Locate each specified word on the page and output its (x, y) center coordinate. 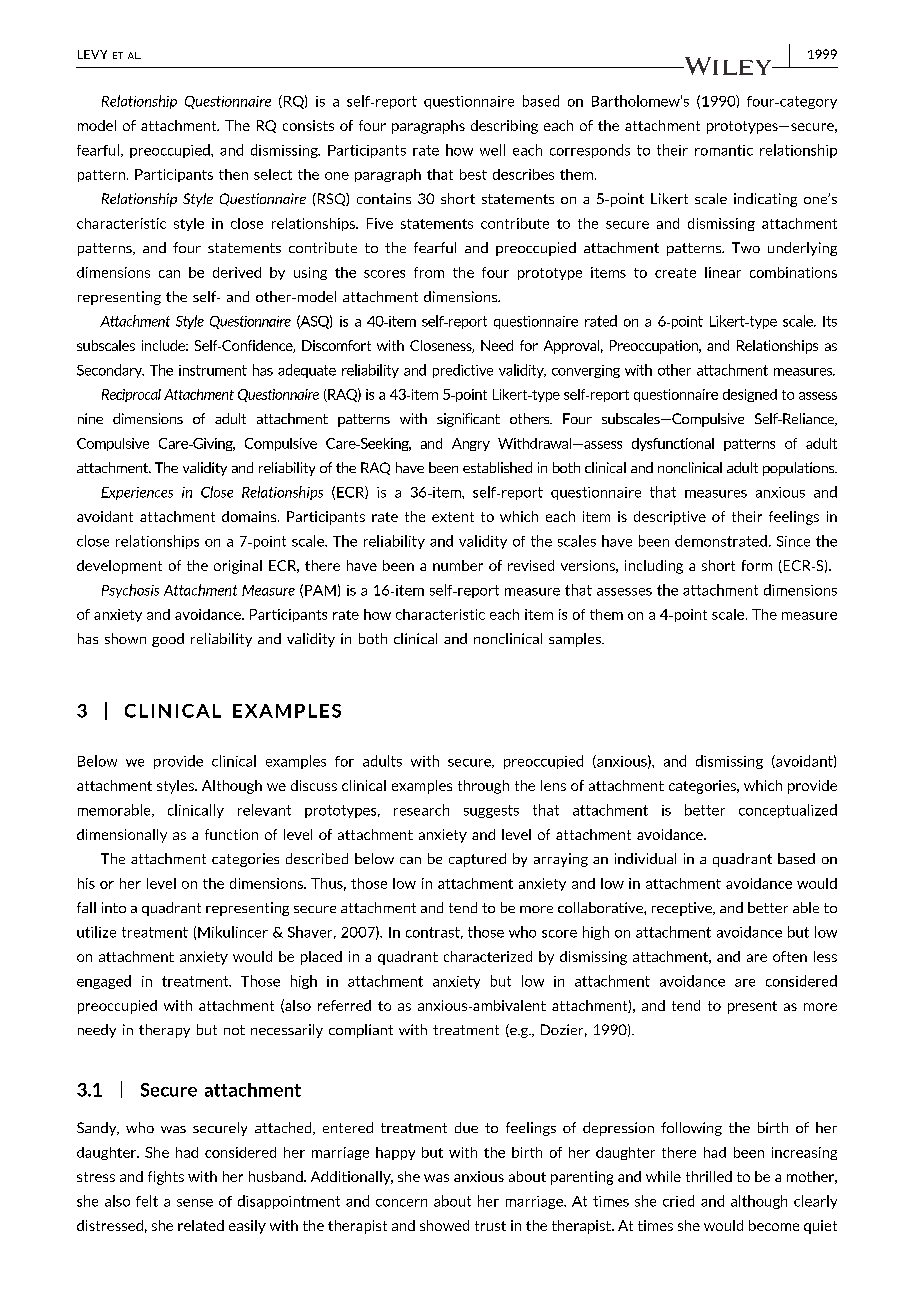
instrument (213, 370)
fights (166, 1178)
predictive (463, 371)
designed (750, 395)
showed (444, 1225)
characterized (488, 956)
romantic (724, 150)
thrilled (709, 1176)
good (168, 640)
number (458, 565)
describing (504, 127)
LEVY (92, 54)
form (757, 565)
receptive (683, 909)
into (114, 907)
